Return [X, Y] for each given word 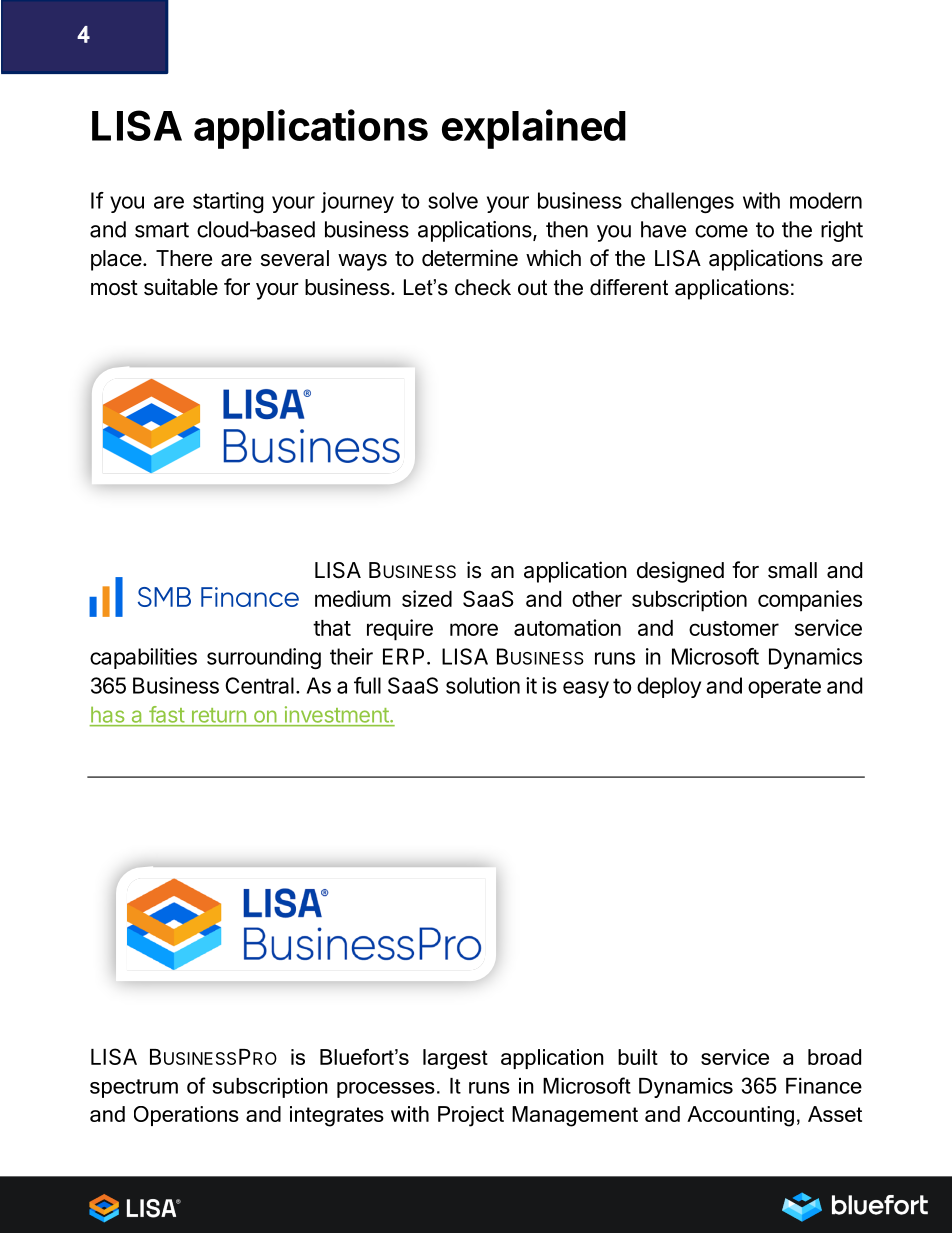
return [219, 715]
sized [427, 598]
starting [228, 202]
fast [166, 714]
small [792, 570]
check [483, 287]
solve [453, 200]
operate [784, 688]
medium [353, 598]
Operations [186, 1116]
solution [483, 685]
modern [826, 200]
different [629, 287]
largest [455, 1059]
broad [834, 1057]
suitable [181, 287]
